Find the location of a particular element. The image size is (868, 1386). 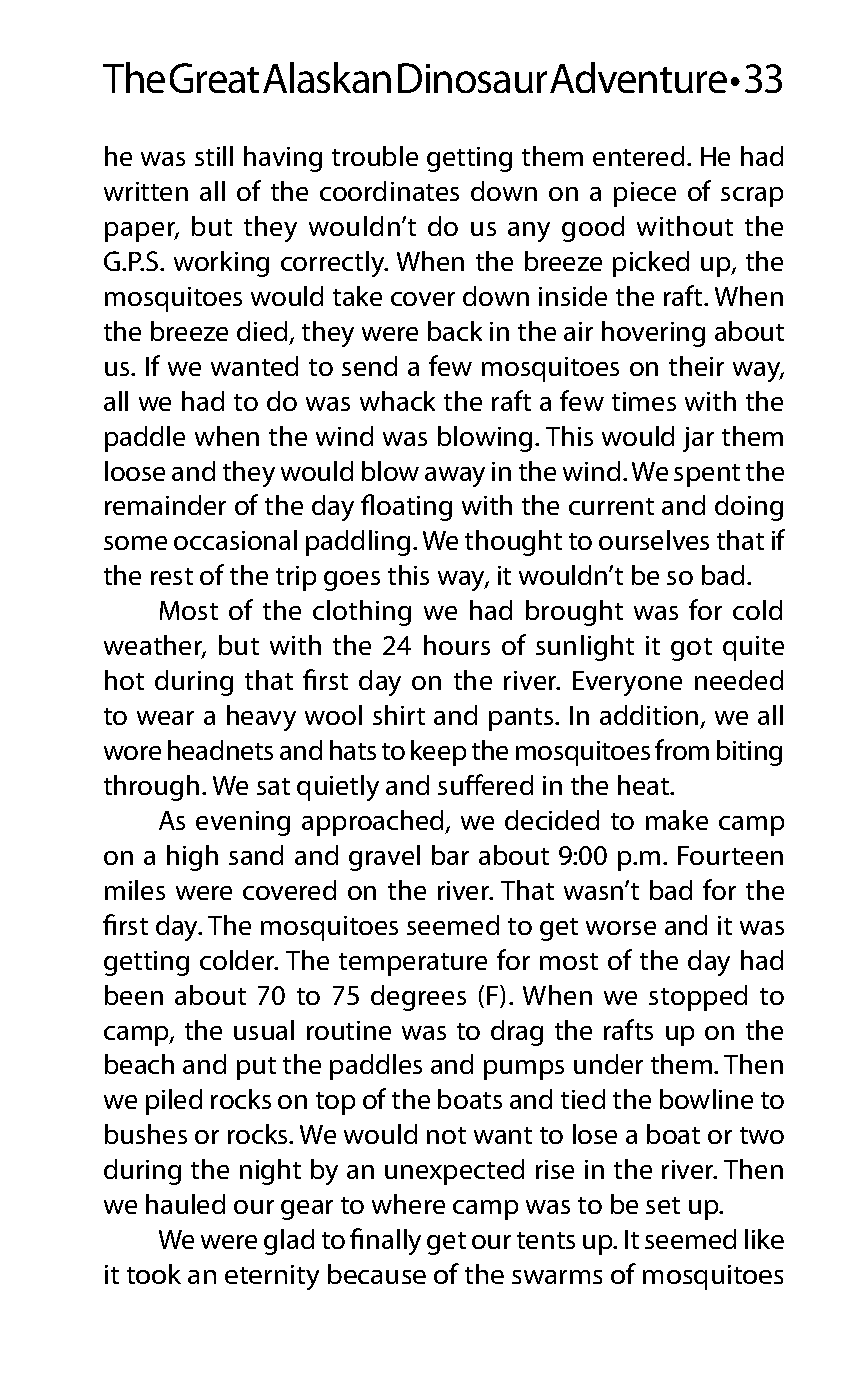

wear is located at coordinates (165, 718).
